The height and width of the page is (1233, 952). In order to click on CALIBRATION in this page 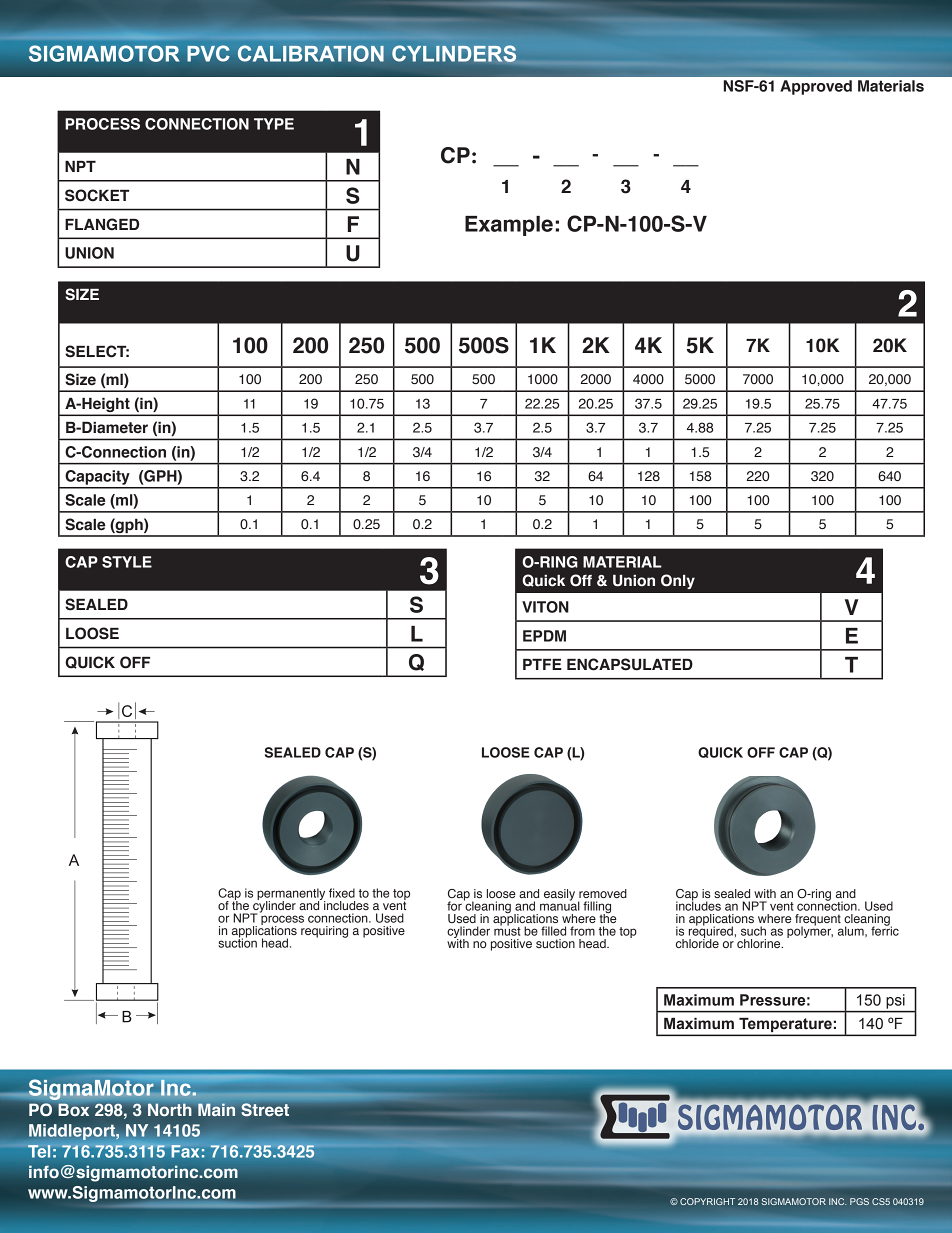, I will do `click(311, 53)`.
